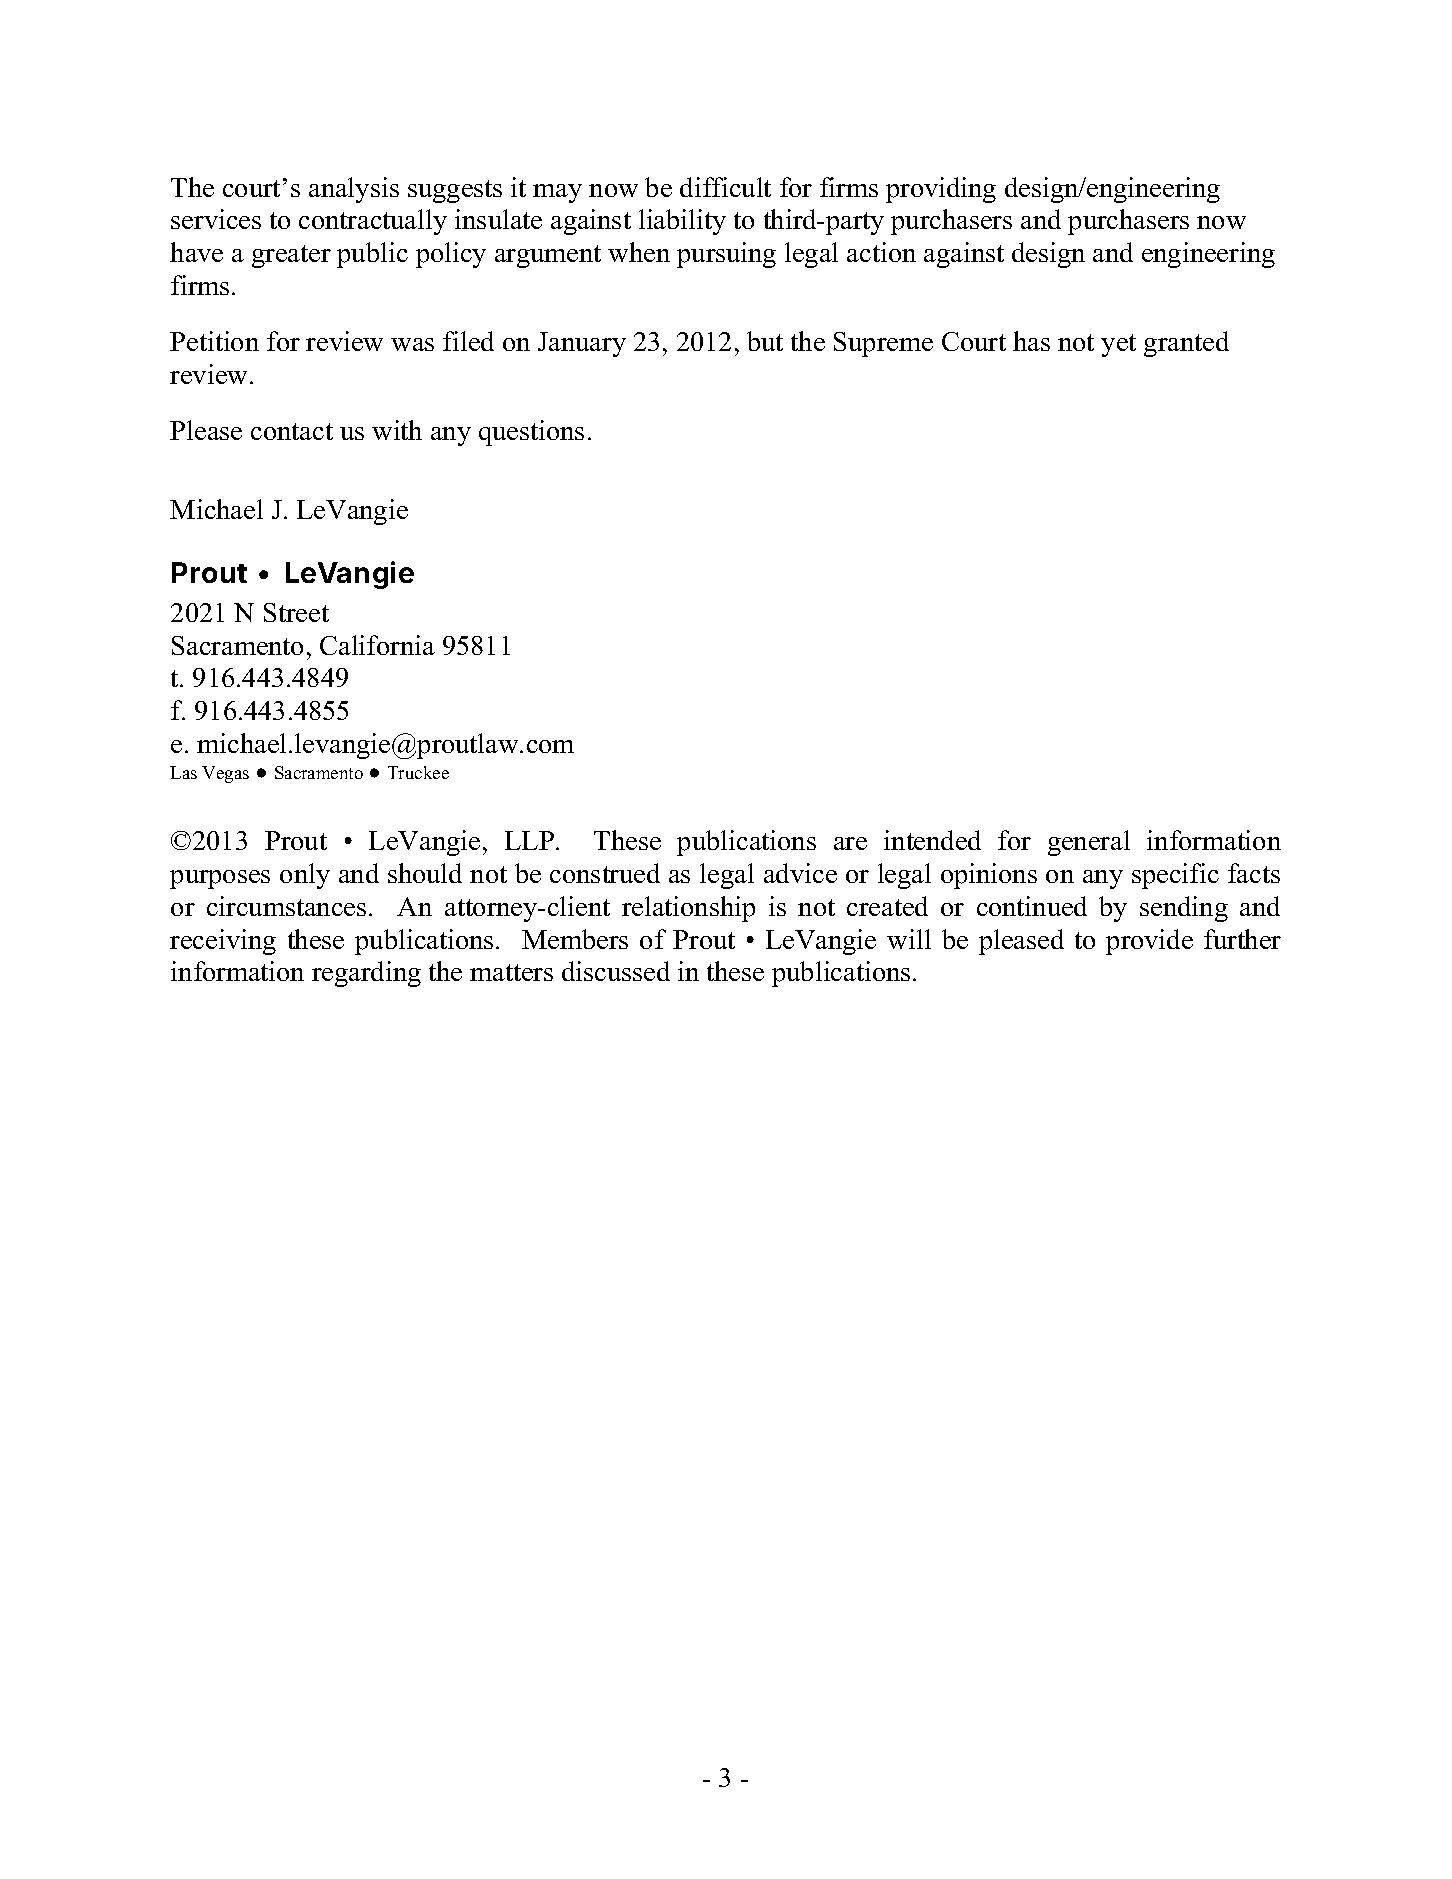 Image resolution: width=1452 pixels, height=1879 pixels. What do you see at coordinates (941, 190) in the document?
I see `providing` at bounding box center [941, 190].
